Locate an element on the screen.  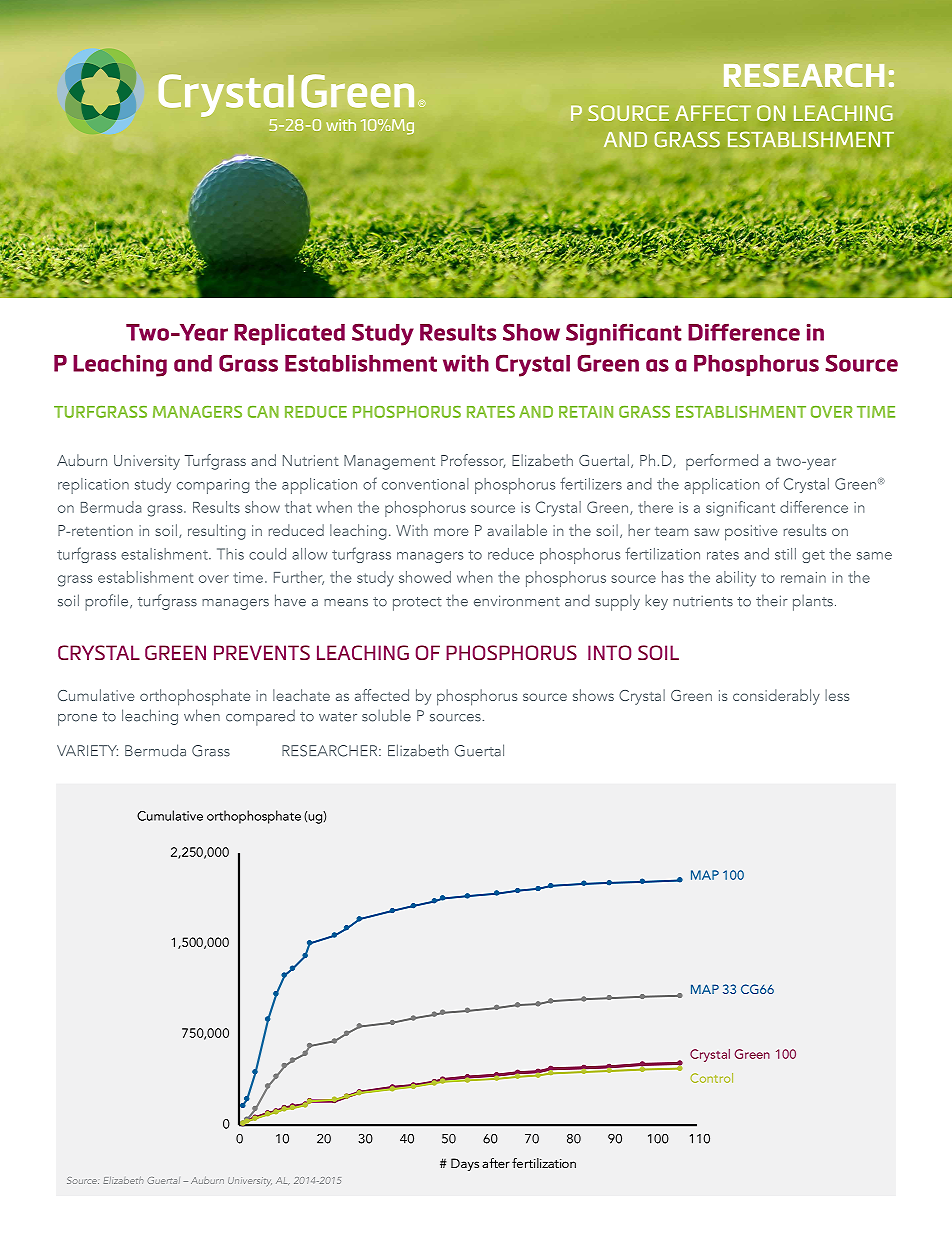
Days is located at coordinates (465, 1164).
